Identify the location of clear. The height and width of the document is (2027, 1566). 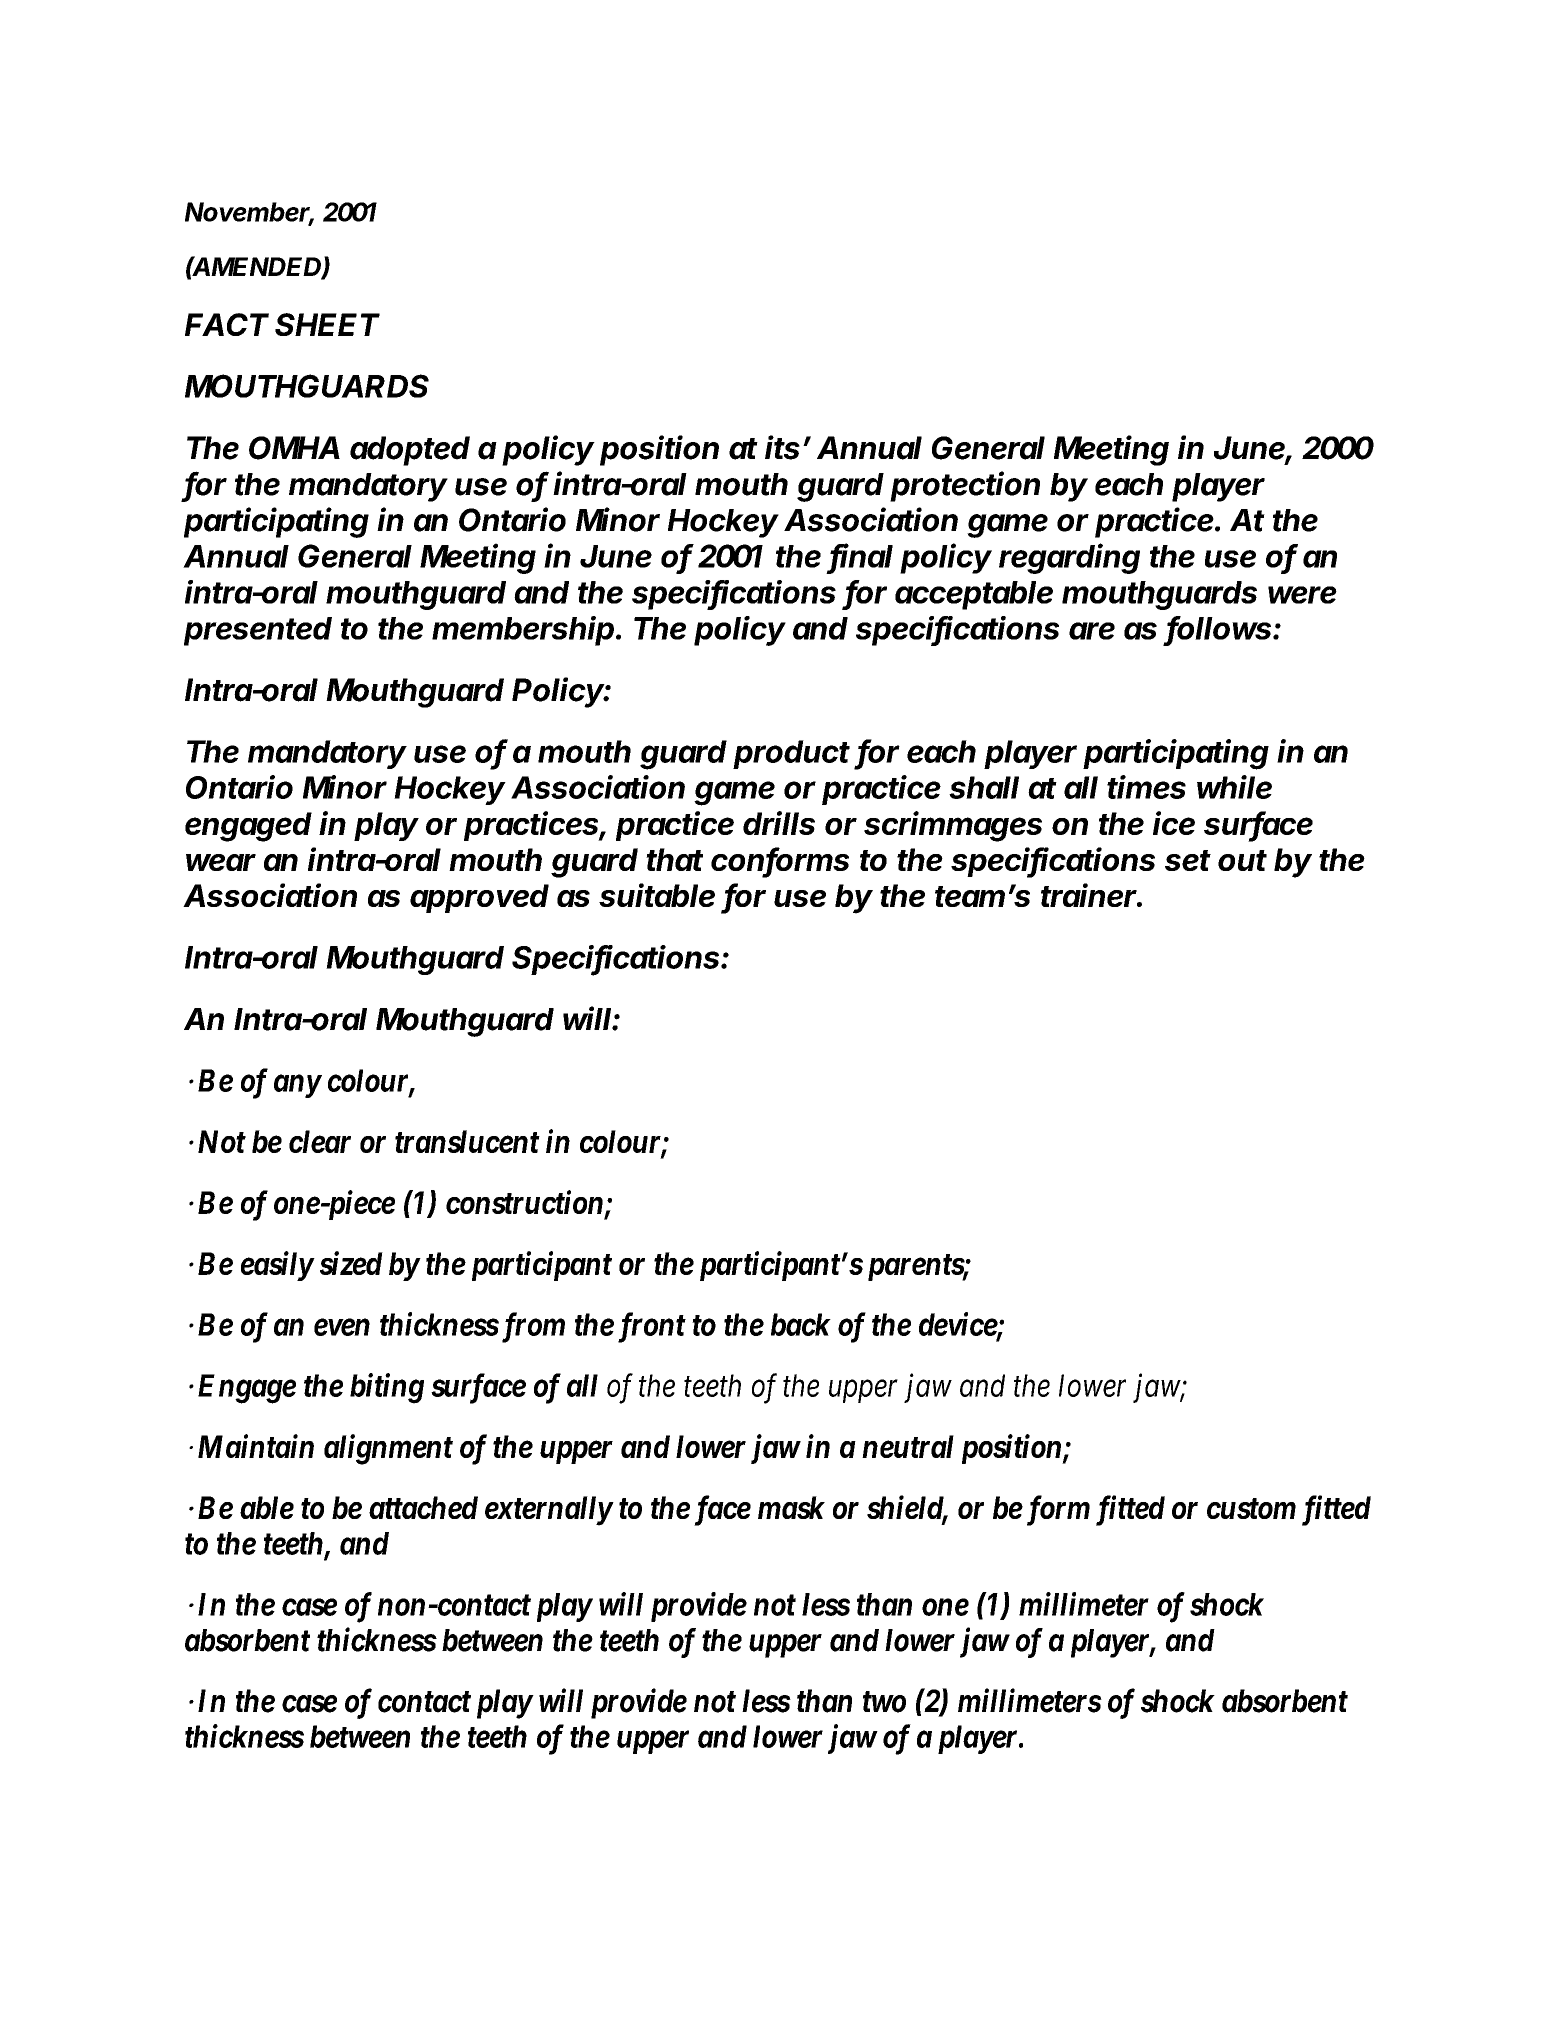
(320, 1141).
